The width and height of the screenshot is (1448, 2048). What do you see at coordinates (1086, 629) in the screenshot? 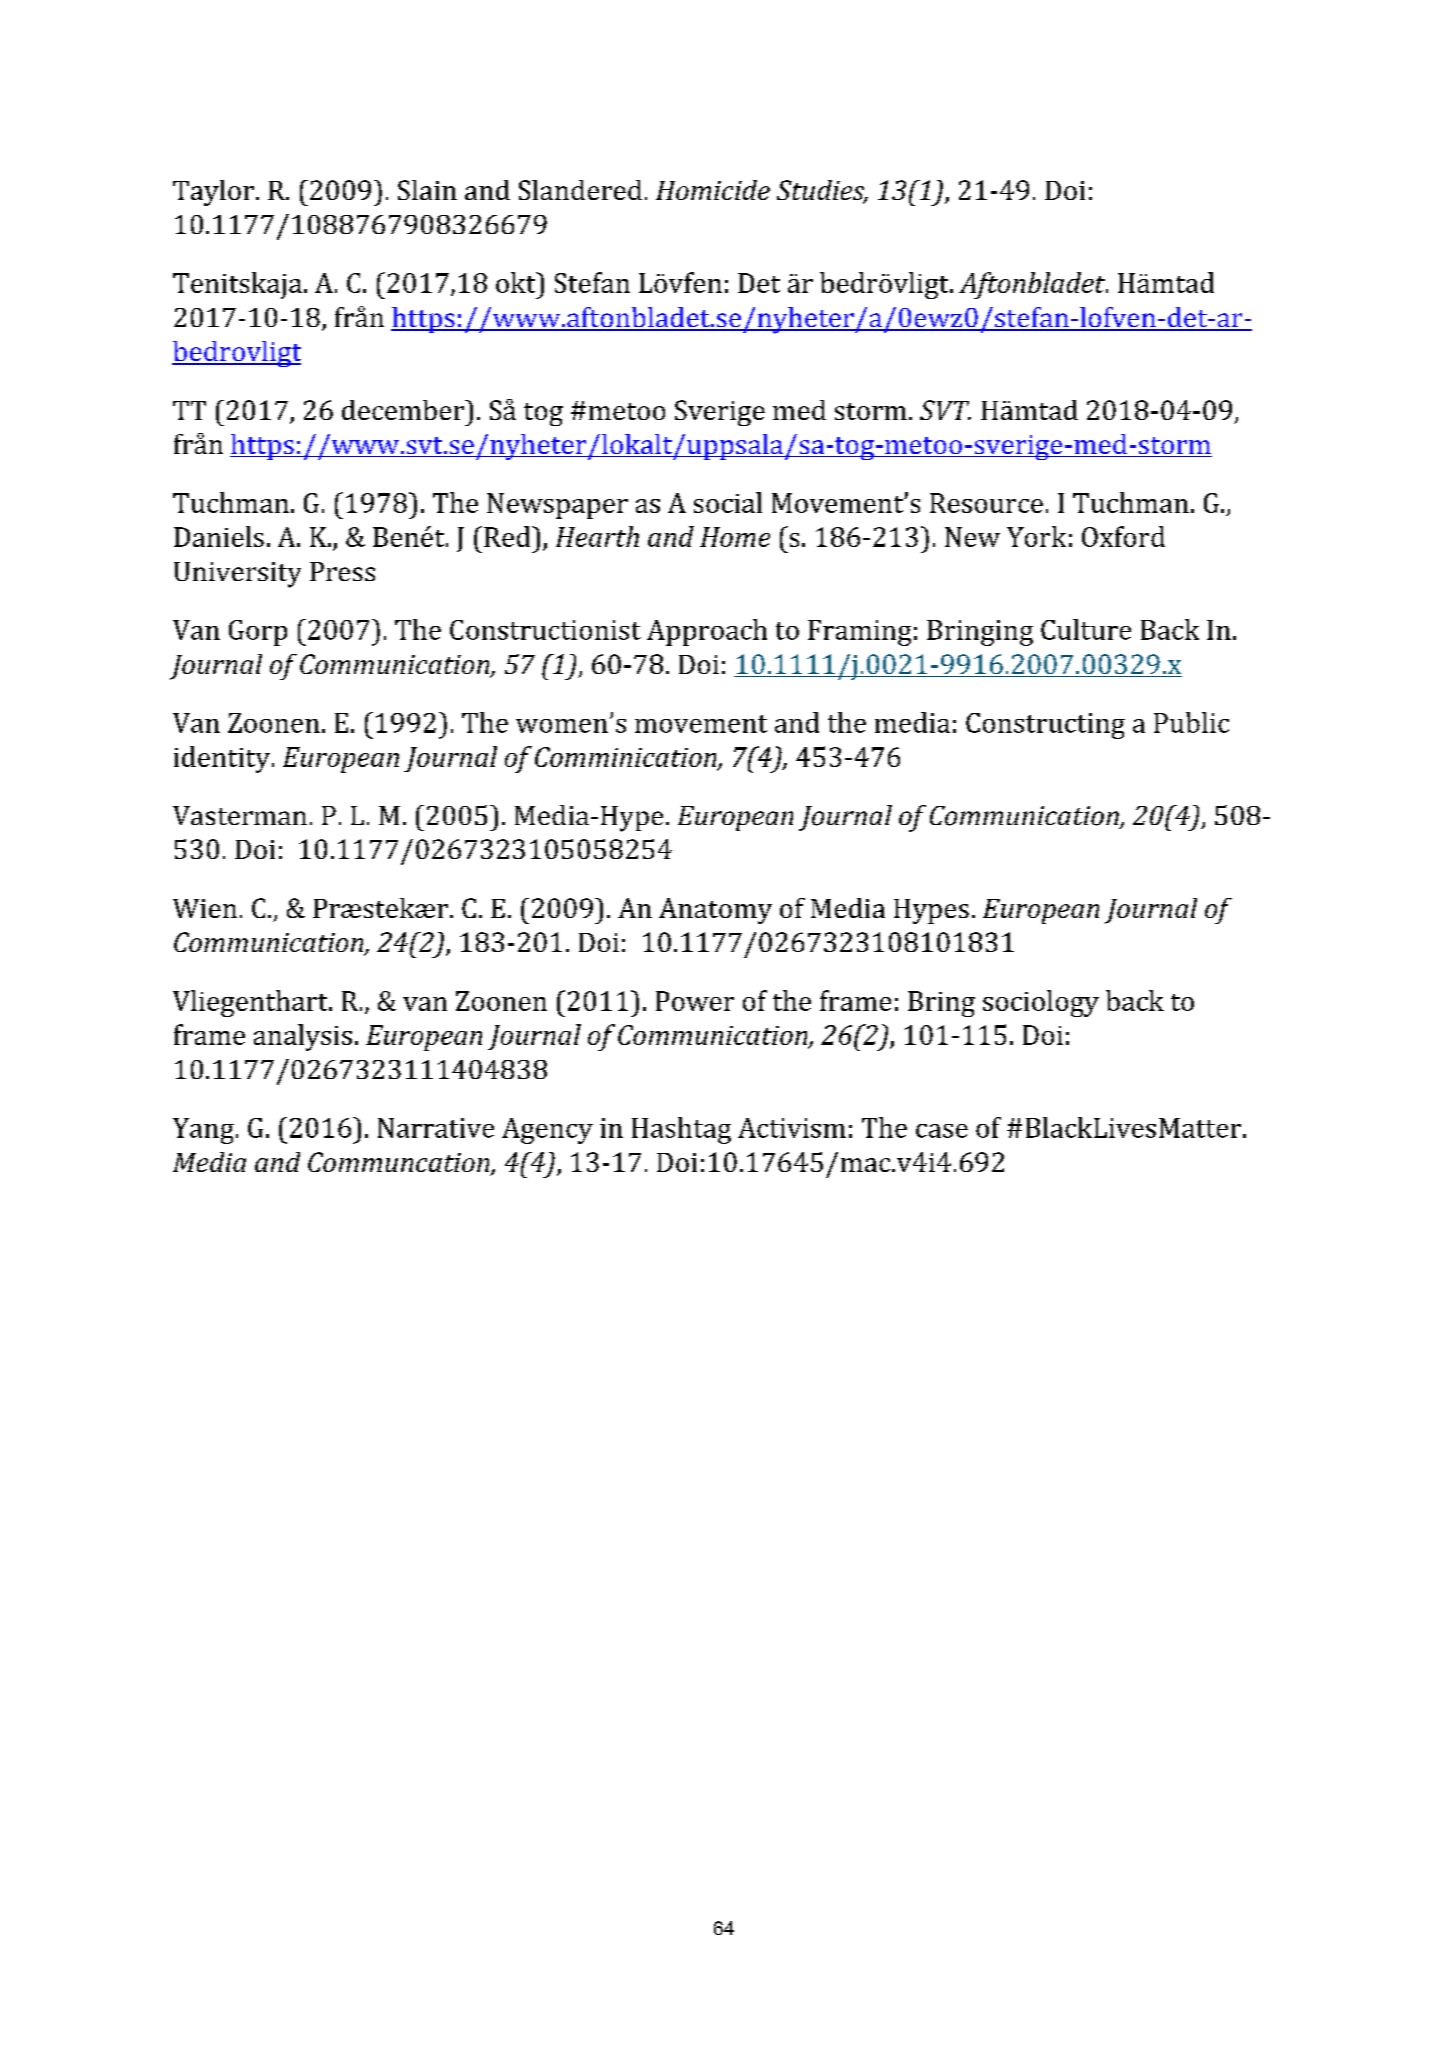
I see `Culture` at bounding box center [1086, 629].
